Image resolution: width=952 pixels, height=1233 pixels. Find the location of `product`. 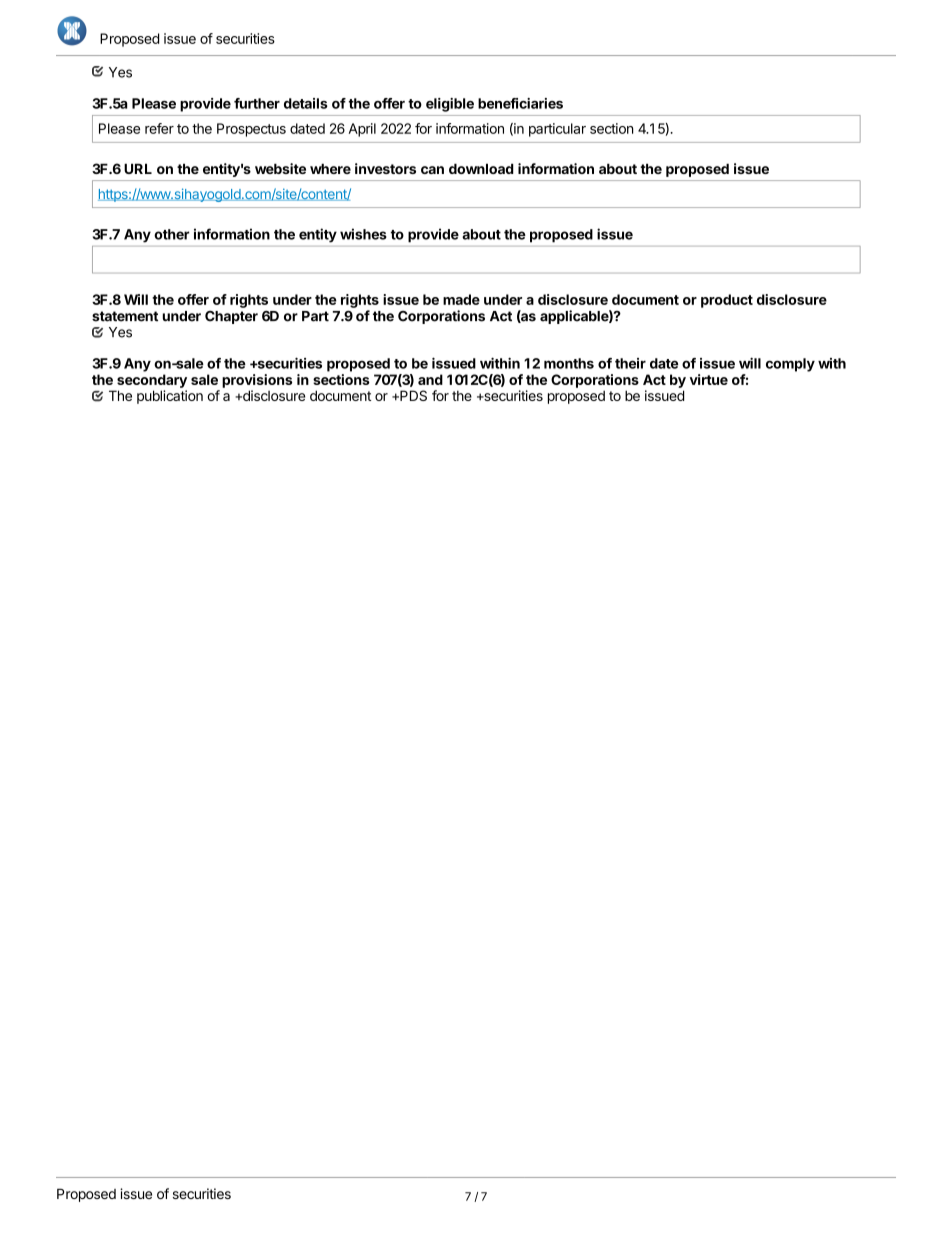

product is located at coordinates (727, 301).
